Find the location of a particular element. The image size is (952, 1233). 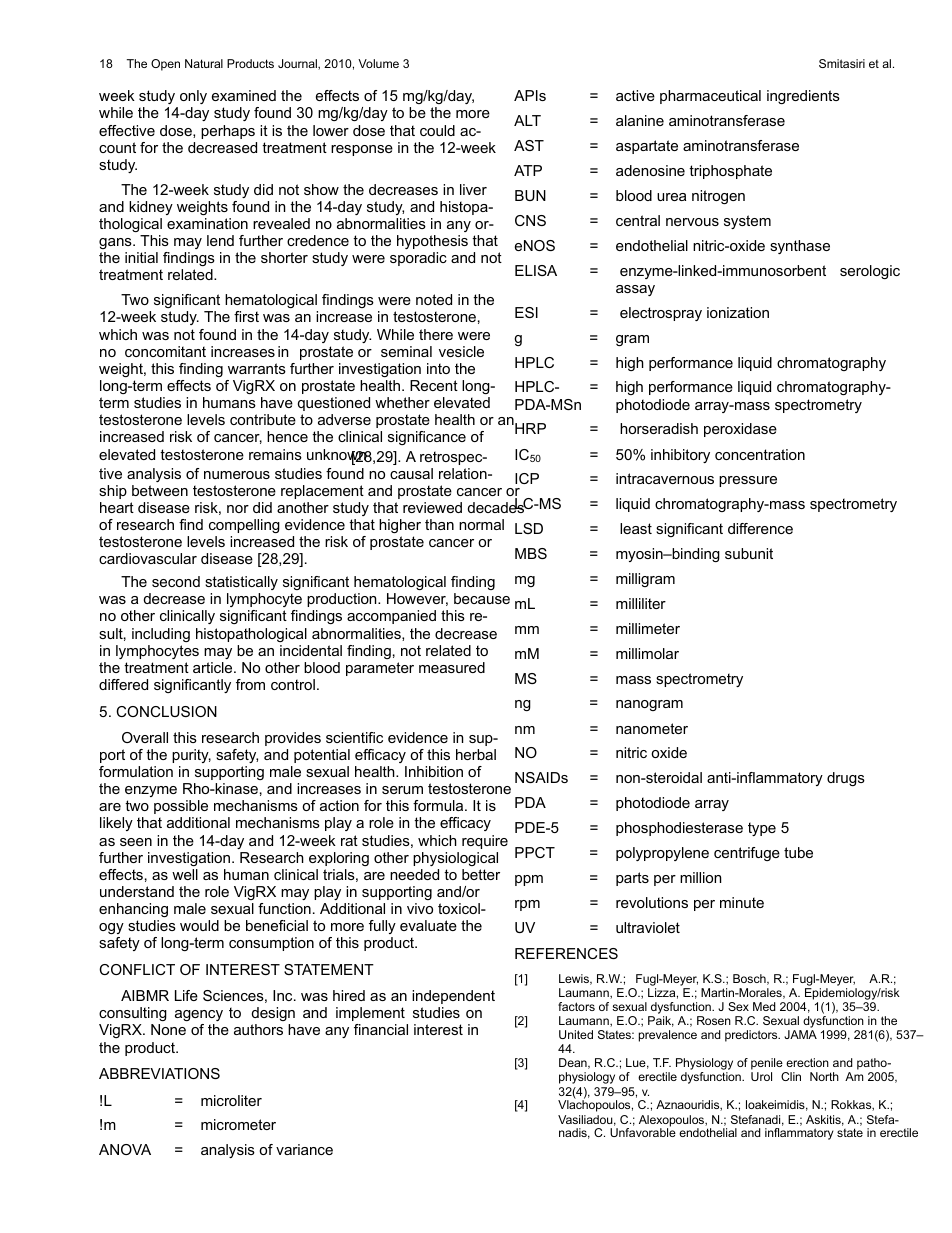

micrometer is located at coordinates (238, 1124).
